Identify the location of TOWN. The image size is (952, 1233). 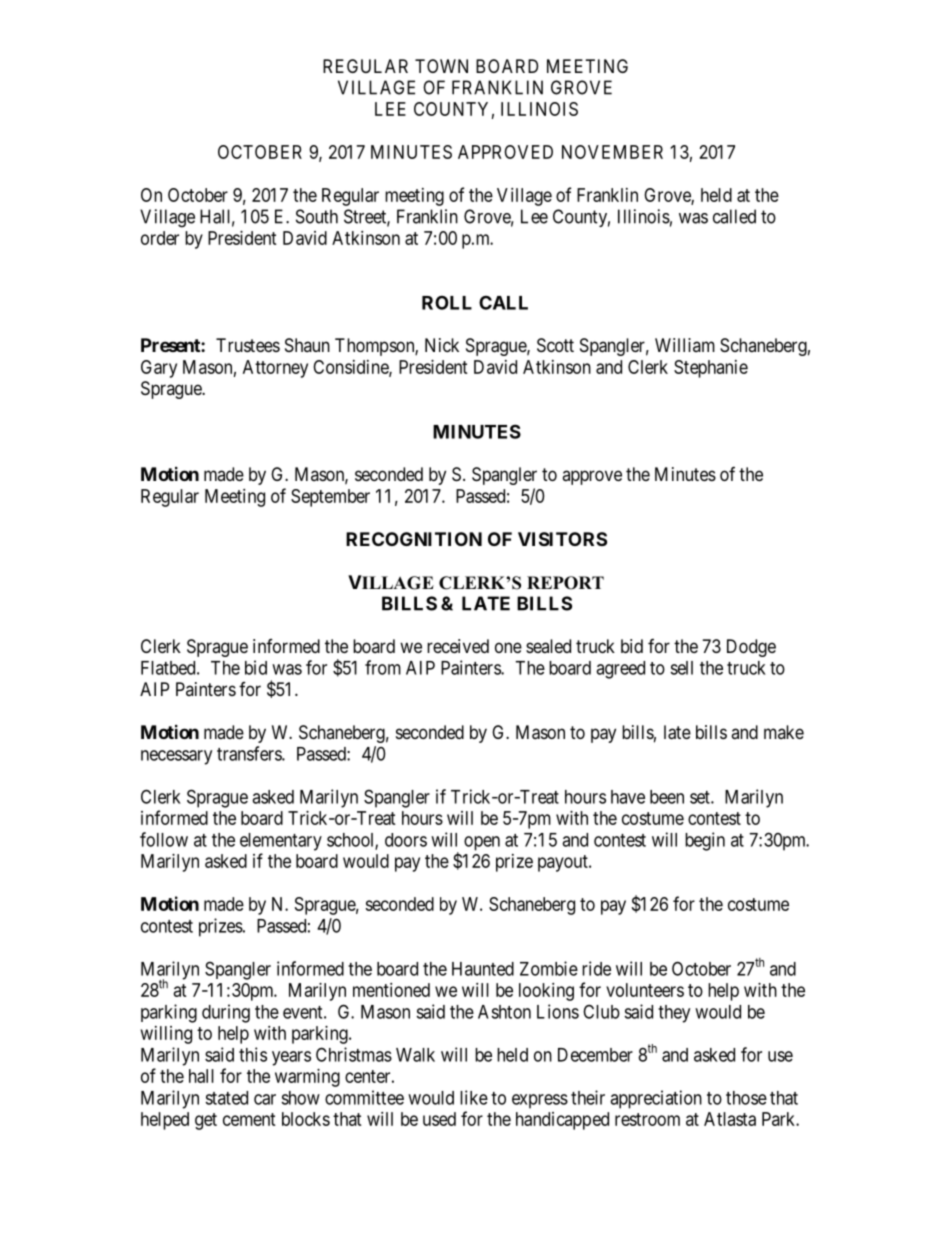
(441, 66).
